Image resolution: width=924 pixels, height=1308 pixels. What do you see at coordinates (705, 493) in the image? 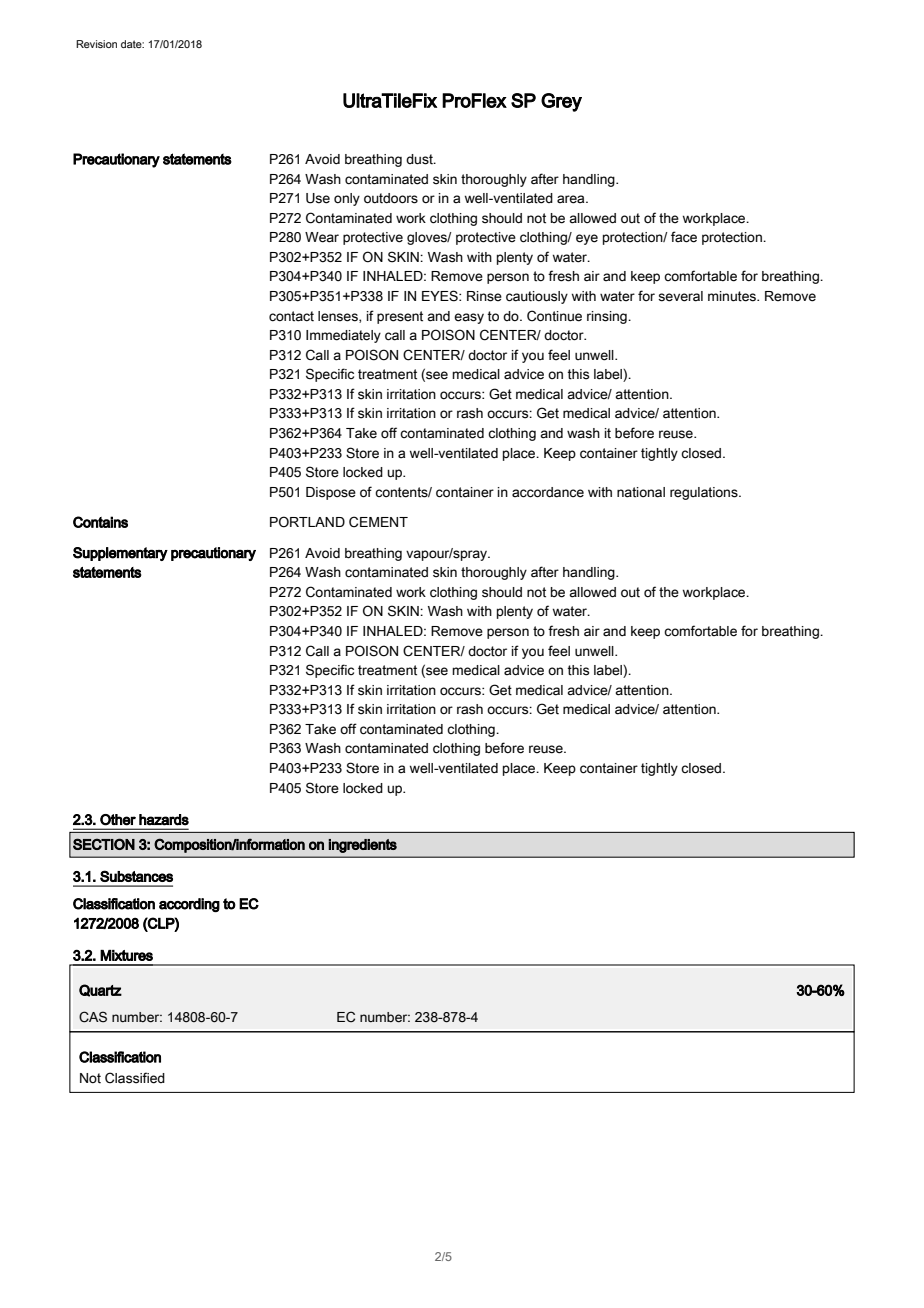
I see `regulations` at bounding box center [705, 493].
